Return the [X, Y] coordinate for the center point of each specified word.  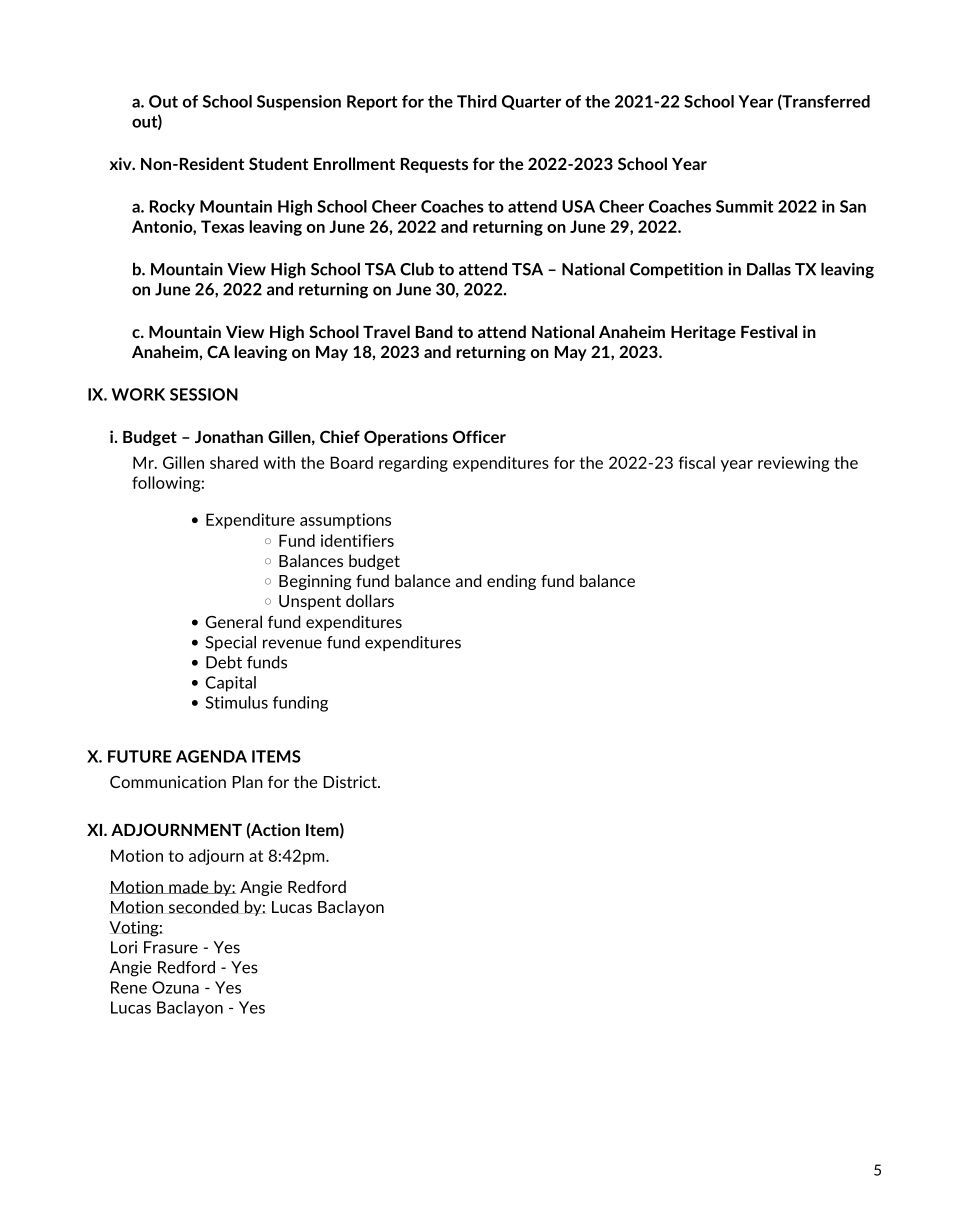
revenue [292, 644]
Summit [744, 206]
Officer [479, 436]
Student [278, 163]
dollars [370, 600]
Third [477, 101]
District [351, 782]
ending [511, 582]
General [233, 621]
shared [234, 462]
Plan [247, 781]
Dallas [769, 269]
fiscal [696, 462]
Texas [222, 226]
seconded [204, 907]
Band [434, 331]
